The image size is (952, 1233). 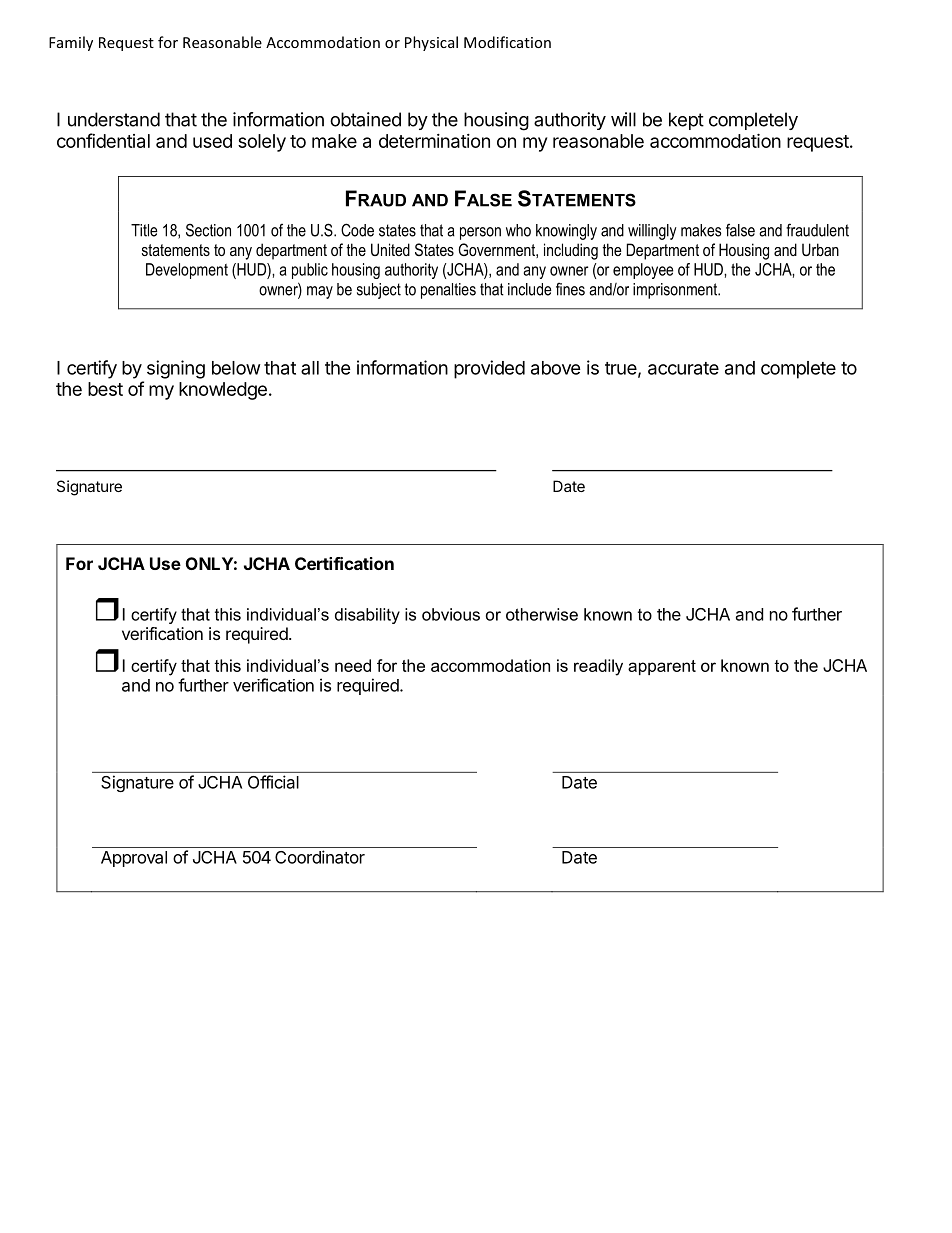 I want to click on Certification, so click(x=344, y=563).
